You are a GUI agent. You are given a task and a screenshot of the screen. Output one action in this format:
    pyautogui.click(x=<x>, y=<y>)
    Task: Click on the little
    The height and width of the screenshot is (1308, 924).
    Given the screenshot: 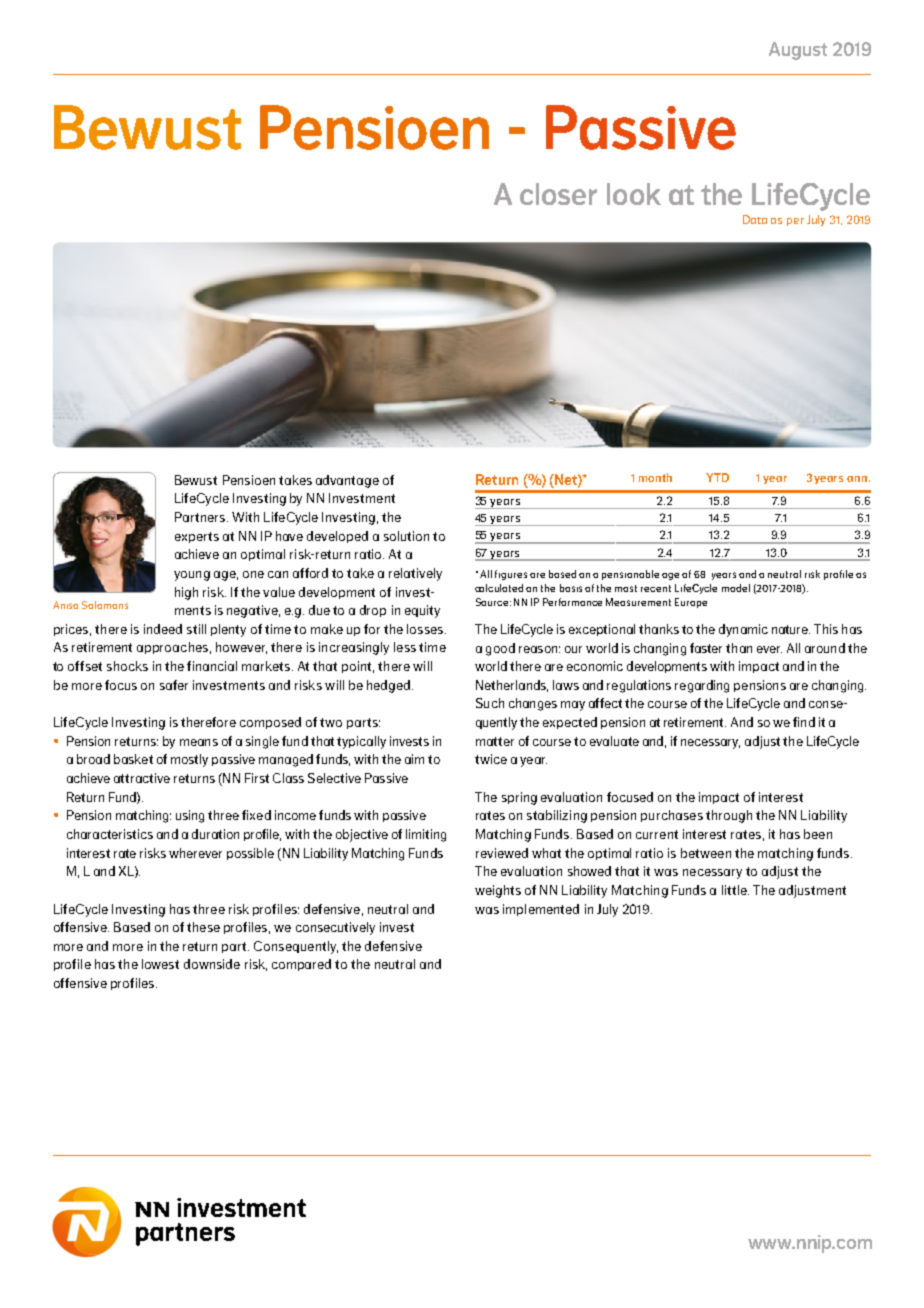 What is the action you would take?
    pyautogui.click(x=735, y=890)
